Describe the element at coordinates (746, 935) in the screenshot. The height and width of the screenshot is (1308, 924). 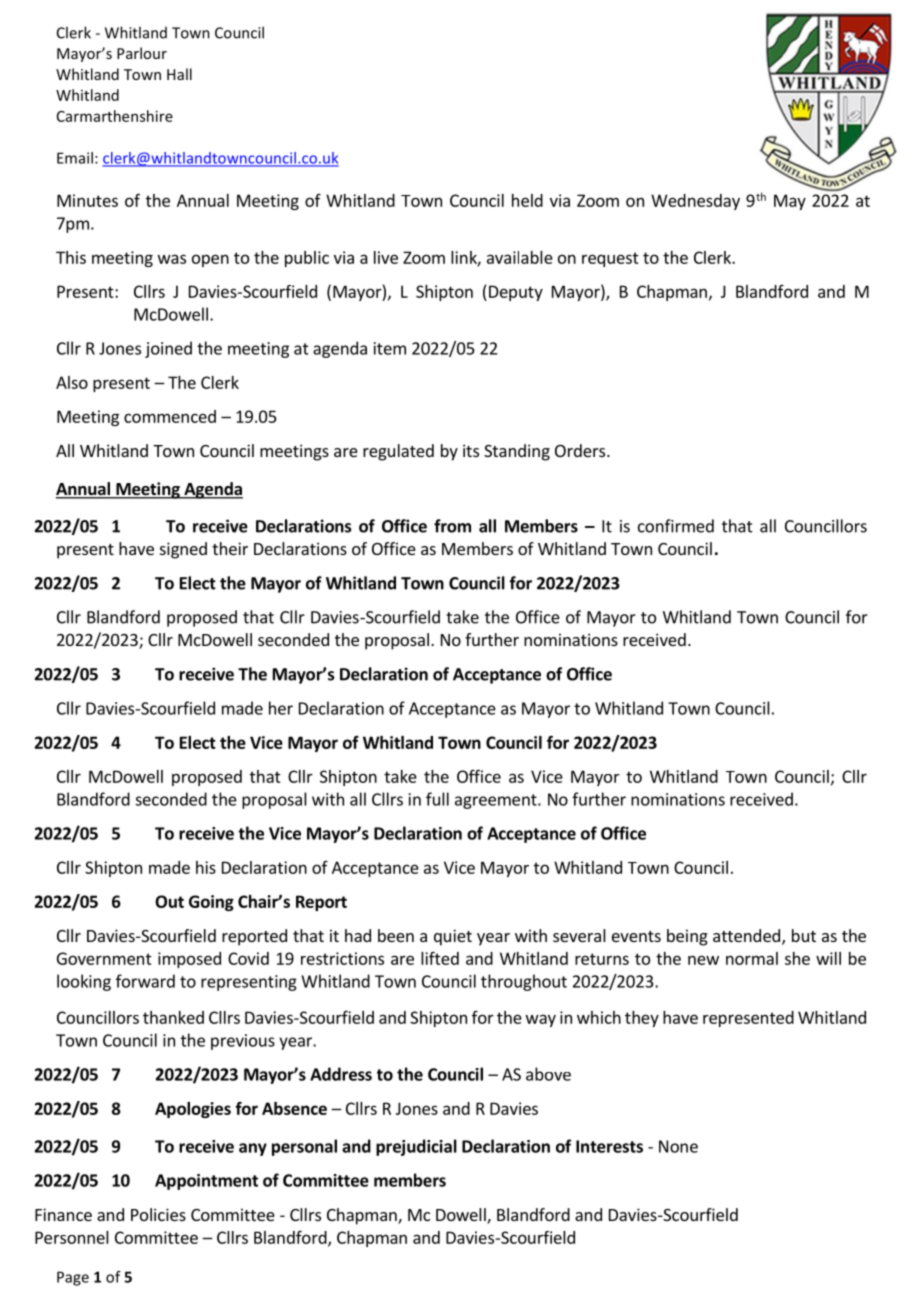
I see `attended` at that location.
